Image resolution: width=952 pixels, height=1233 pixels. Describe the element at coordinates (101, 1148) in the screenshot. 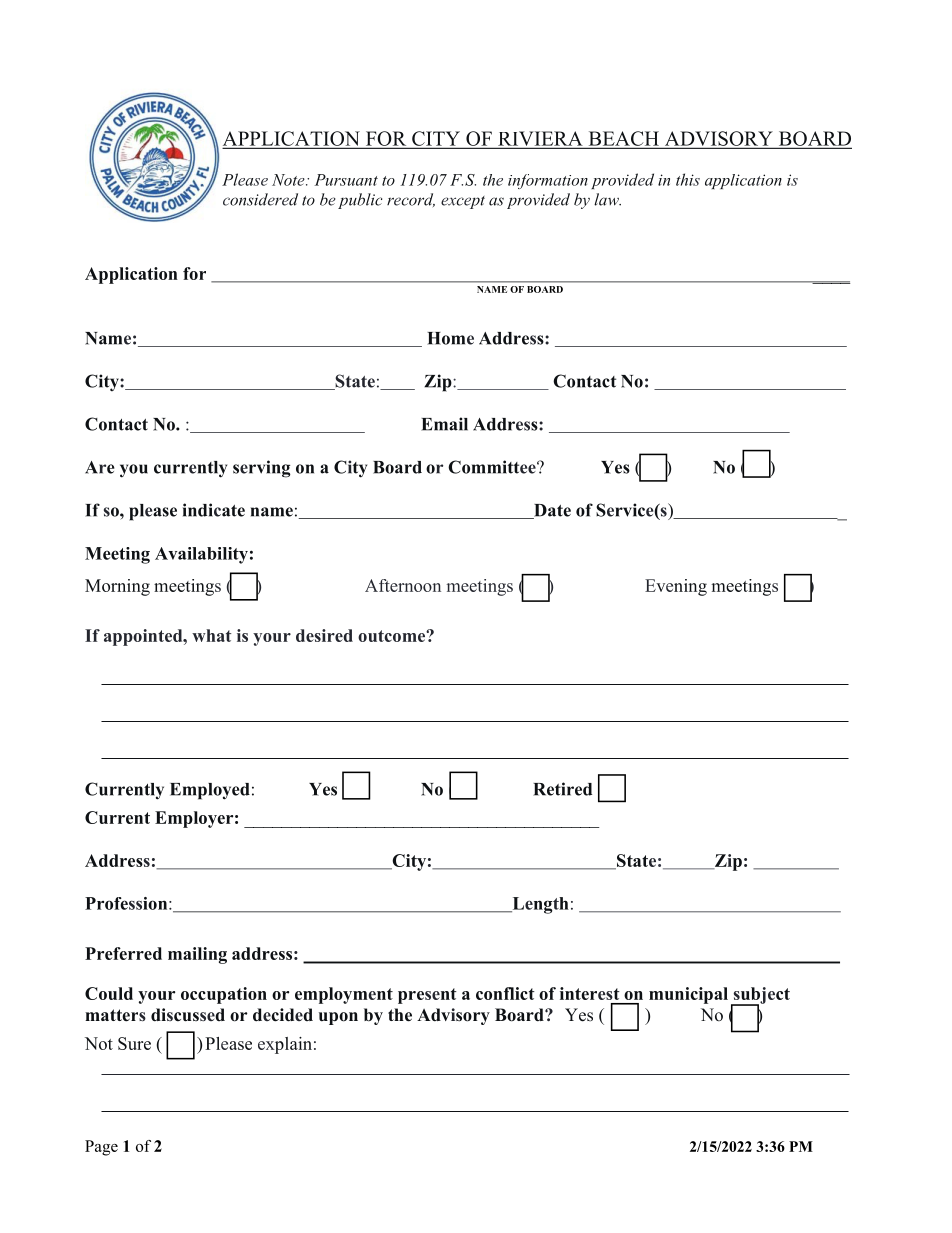

I see `Page` at that location.
